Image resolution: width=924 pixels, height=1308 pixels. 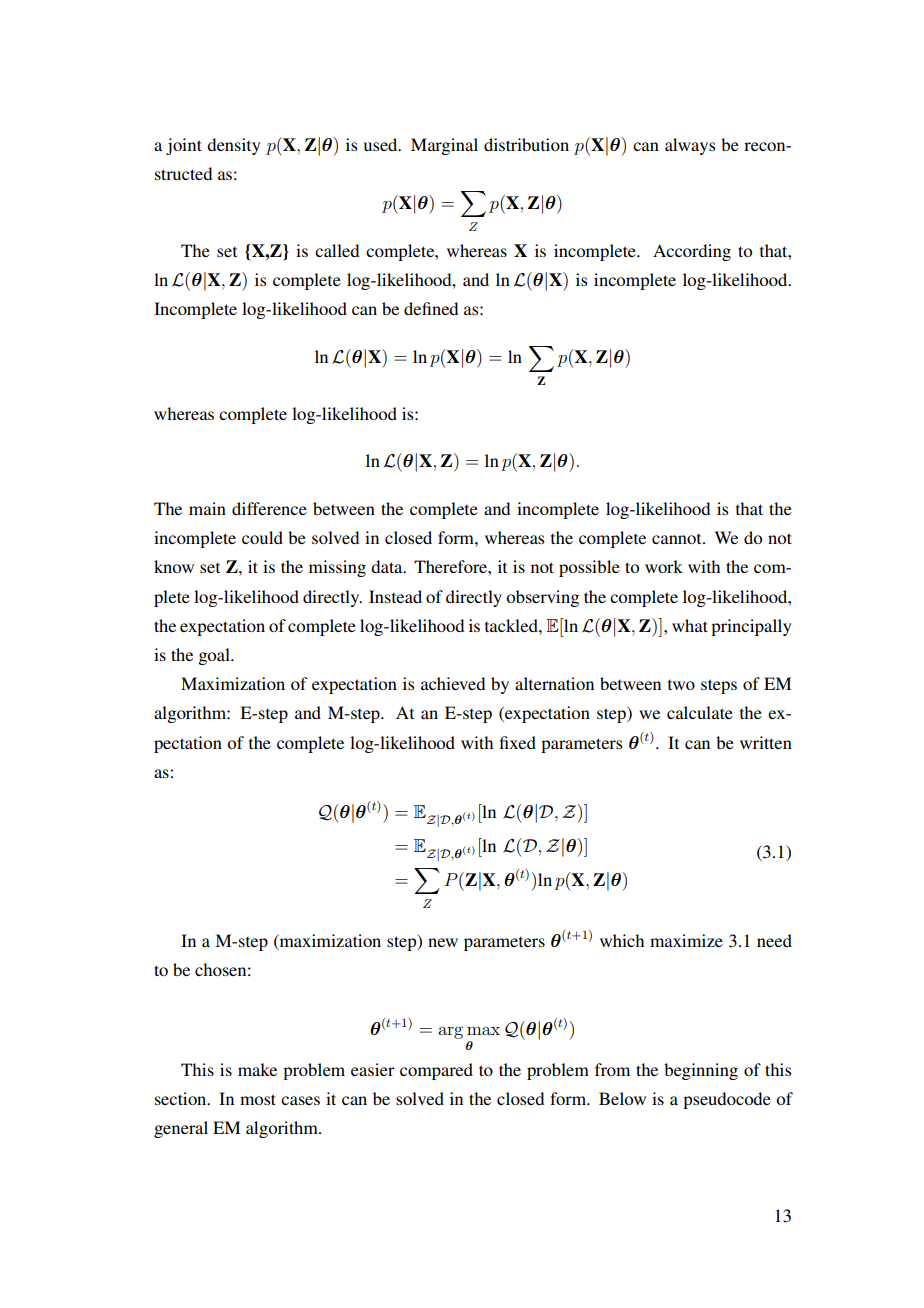 What do you see at coordinates (258, 1099) in the screenshot?
I see `most` at bounding box center [258, 1099].
